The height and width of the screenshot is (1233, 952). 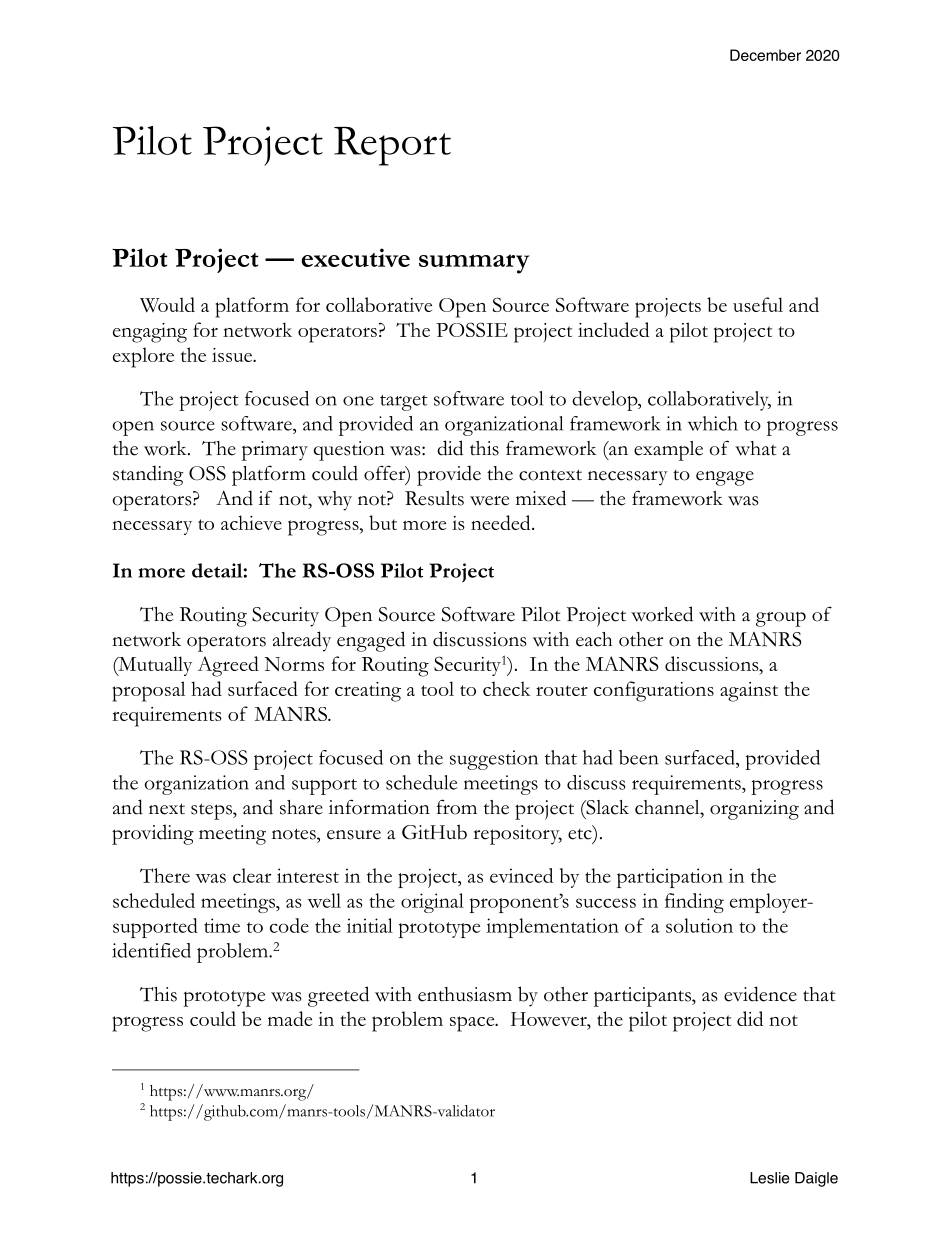 I want to click on Agreed, so click(x=228, y=666).
